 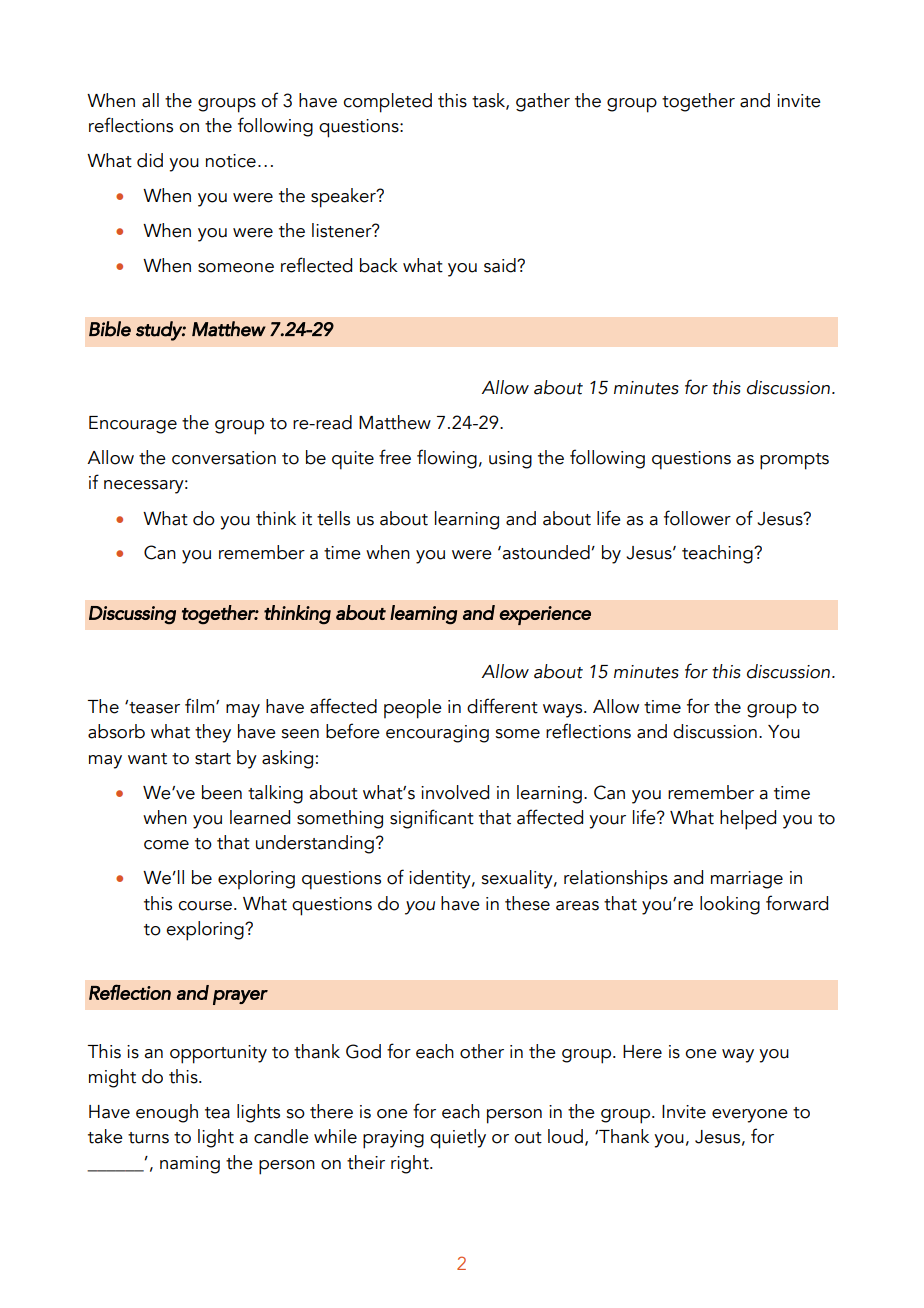 I want to click on prompts, so click(x=794, y=461).
